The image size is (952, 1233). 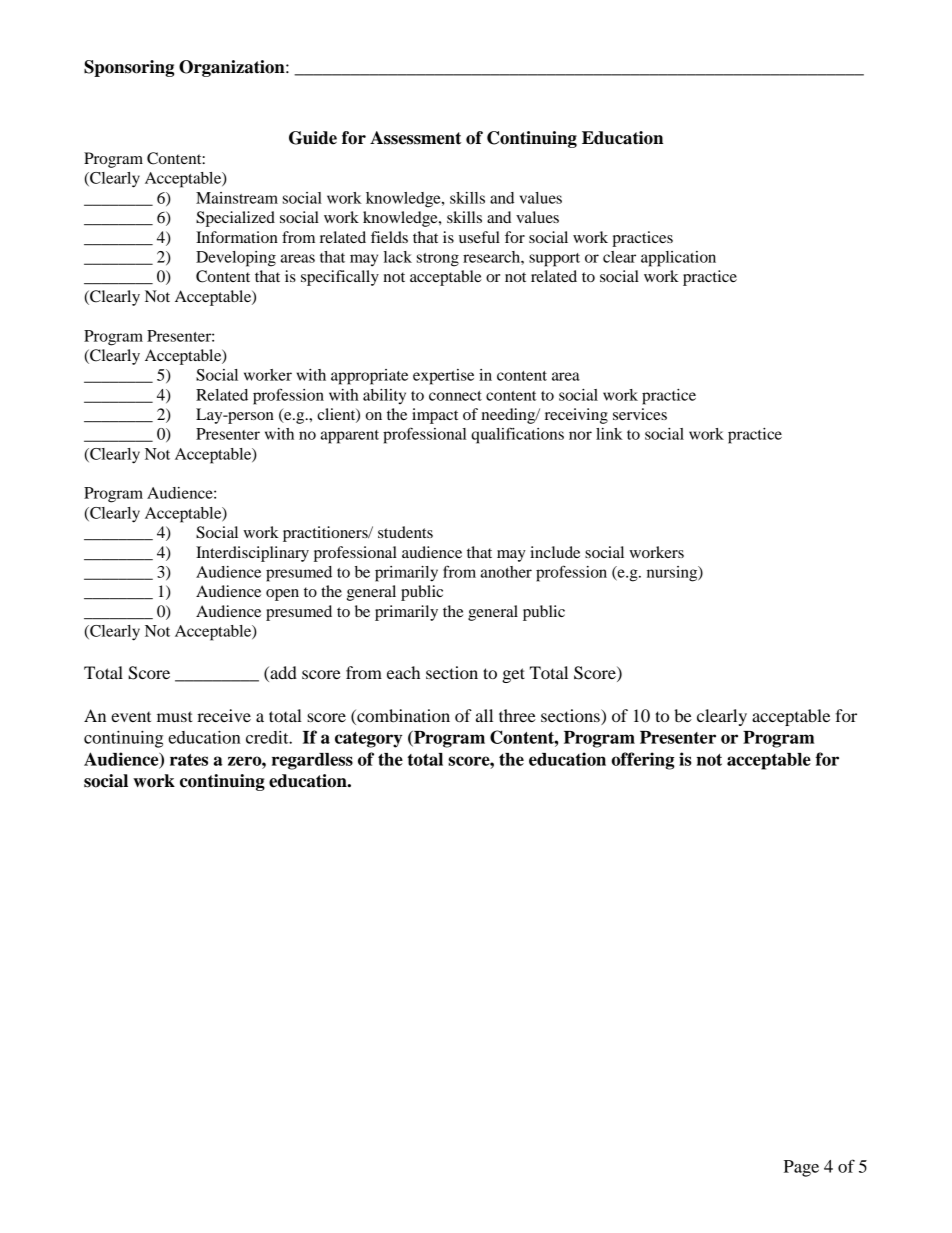 What do you see at coordinates (678, 259) in the page?
I see `application` at bounding box center [678, 259].
